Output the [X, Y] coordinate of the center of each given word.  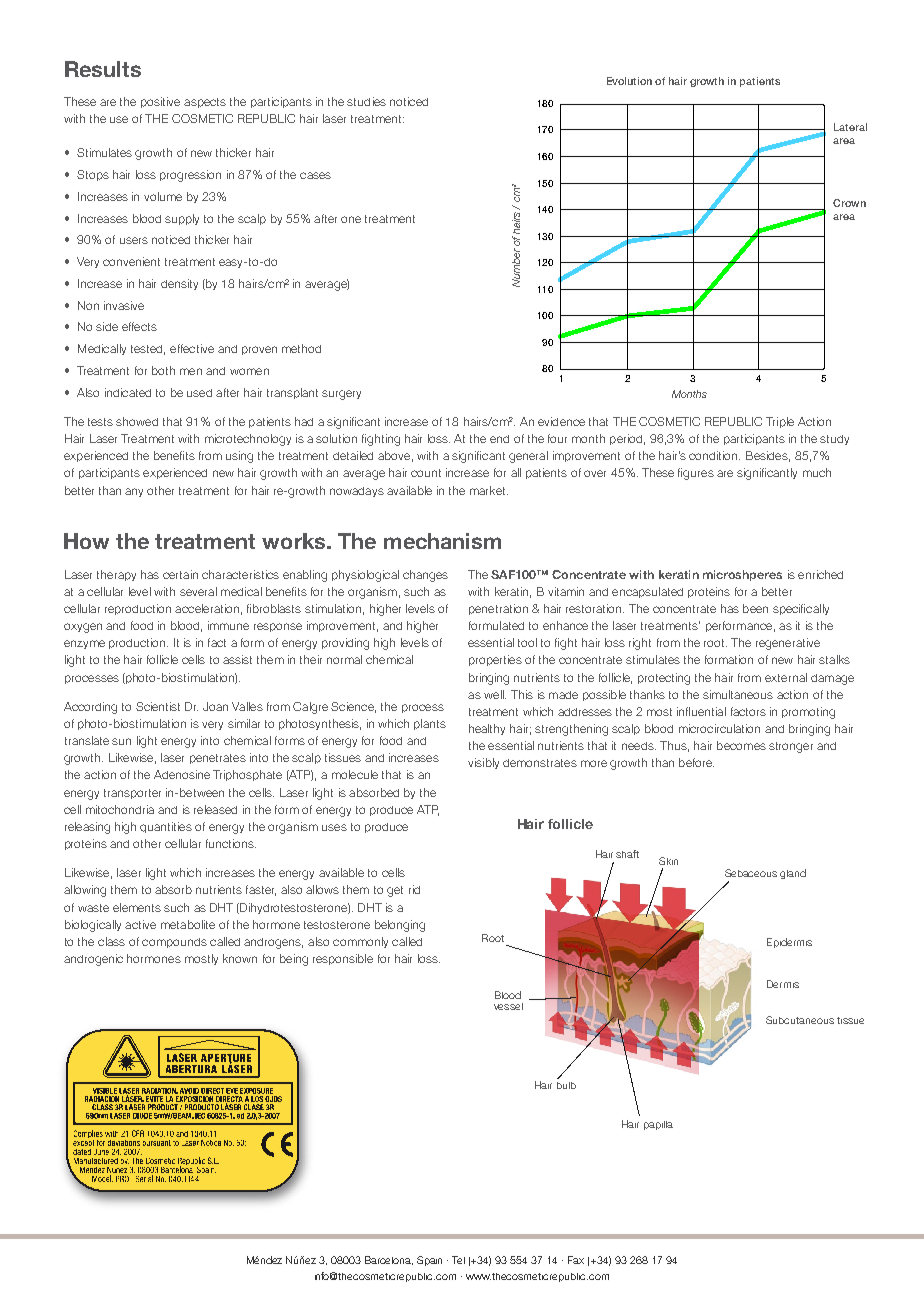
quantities [166, 827]
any [134, 492]
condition [714, 455]
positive [160, 102]
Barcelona [389, 1260]
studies [366, 101]
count [426, 473]
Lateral [850, 127]
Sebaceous [751, 873]
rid [414, 889]
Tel [458, 1260]
